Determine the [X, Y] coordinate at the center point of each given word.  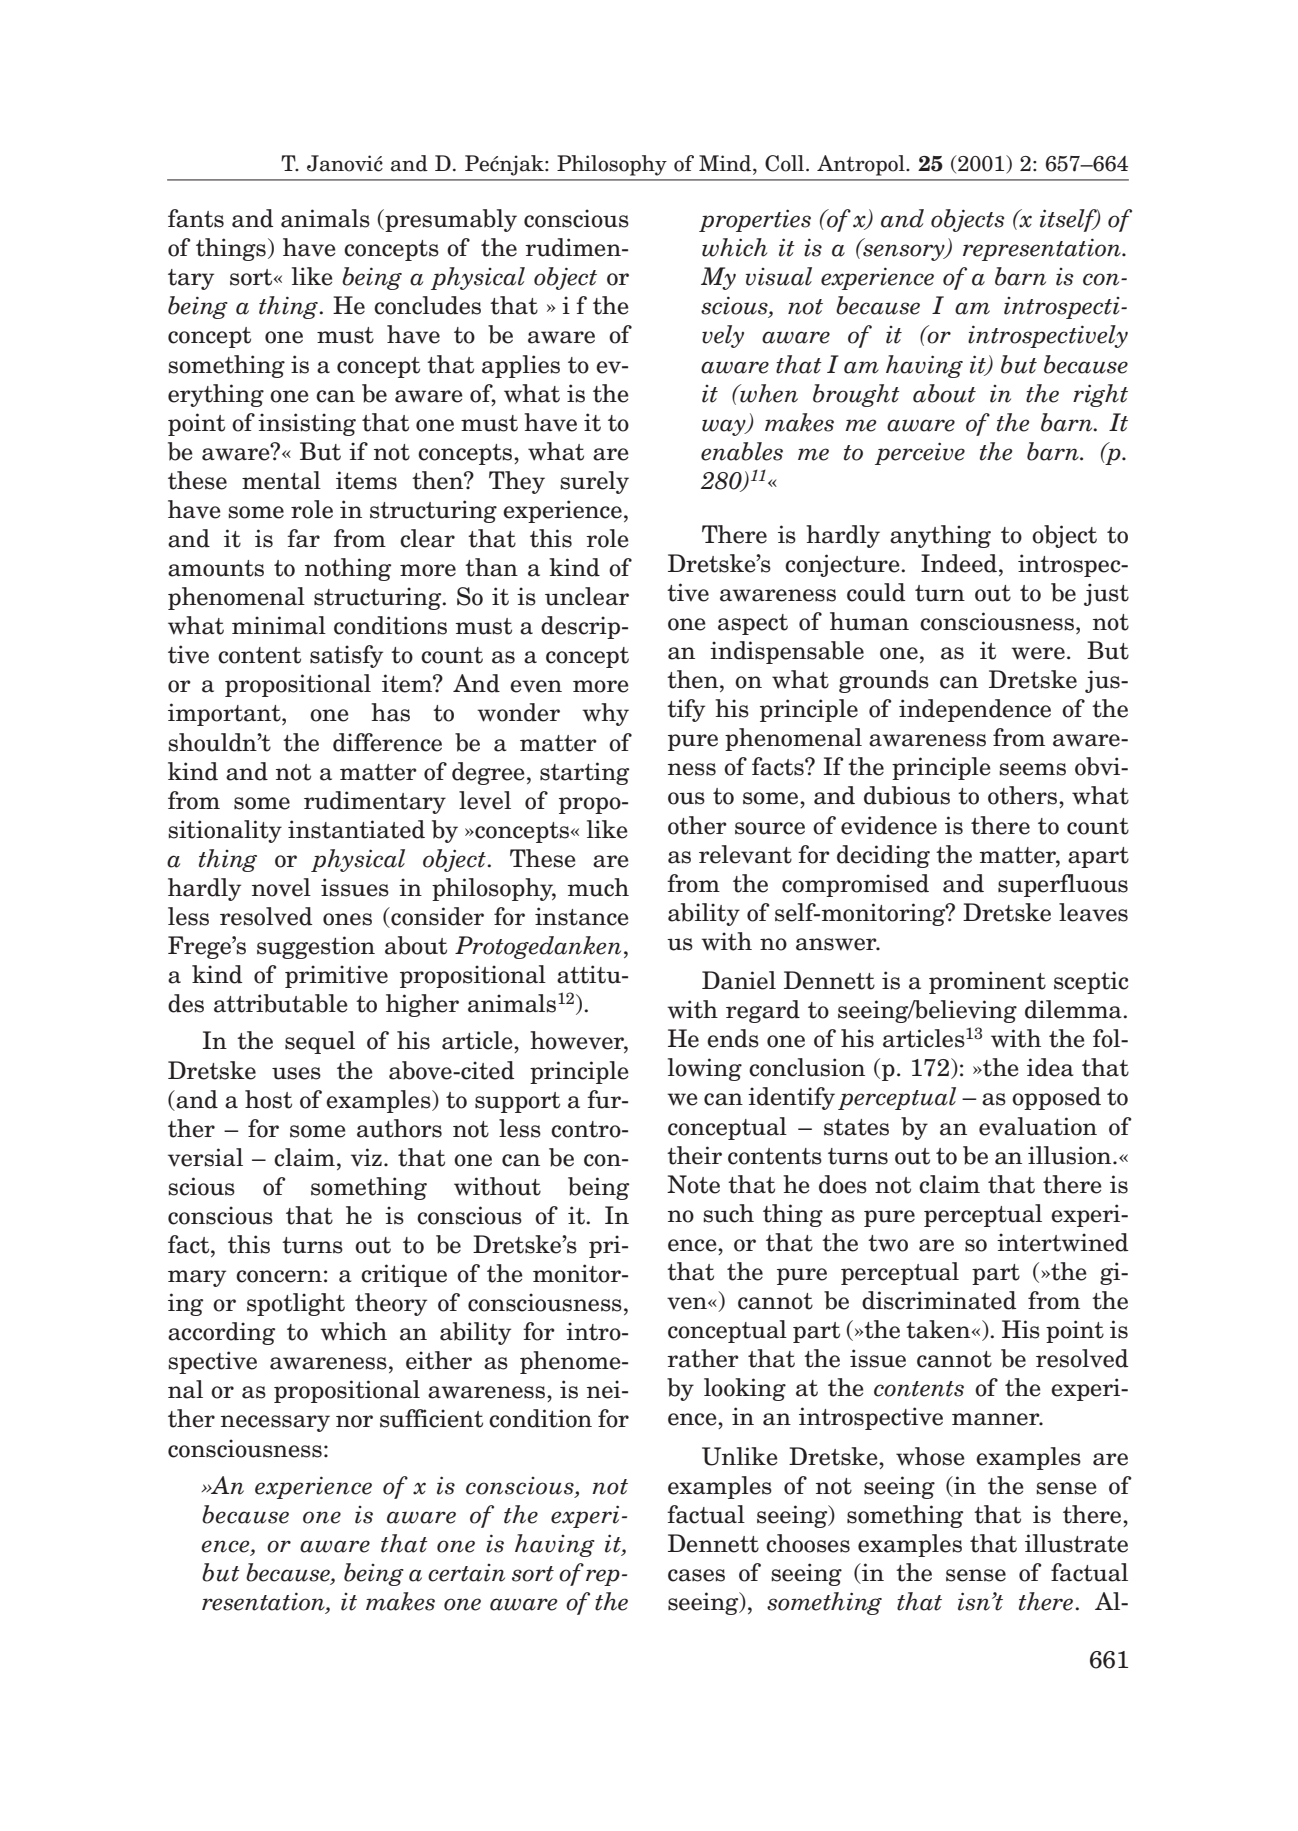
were [1038, 653]
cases [696, 1575]
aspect [753, 624]
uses [296, 1073]
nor [354, 1421]
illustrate [1076, 1543]
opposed [1056, 1098]
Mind [726, 163]
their [694, 1155]
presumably [450, 220]
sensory [905, 252]
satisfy [346, 656]
